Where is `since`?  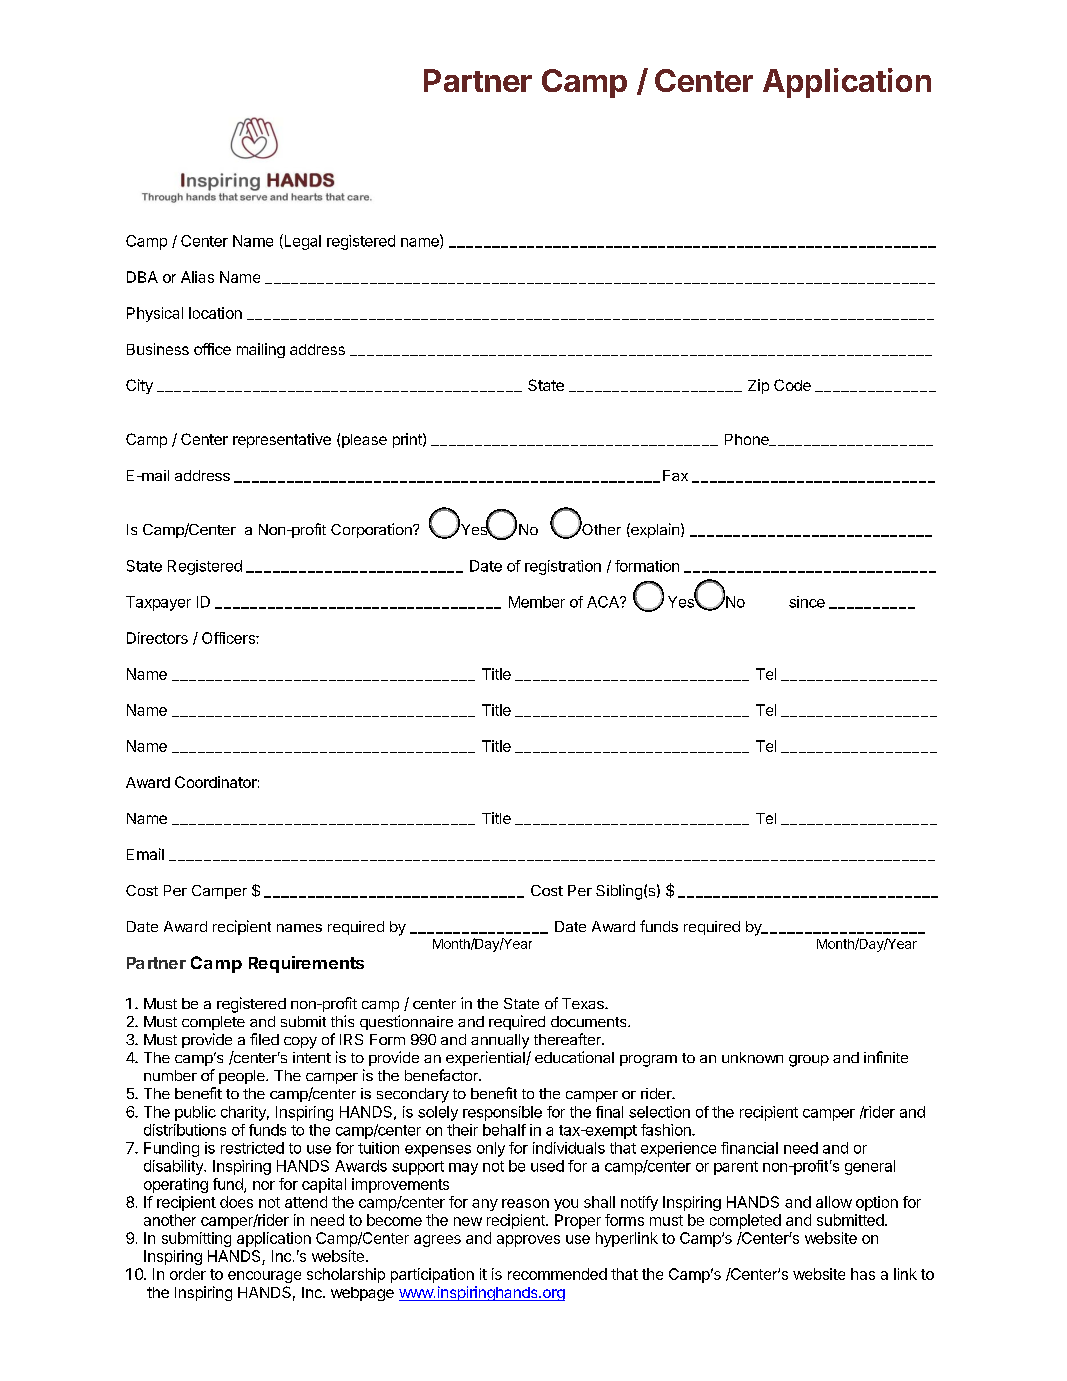 since is located at coordinates (807, 602).
